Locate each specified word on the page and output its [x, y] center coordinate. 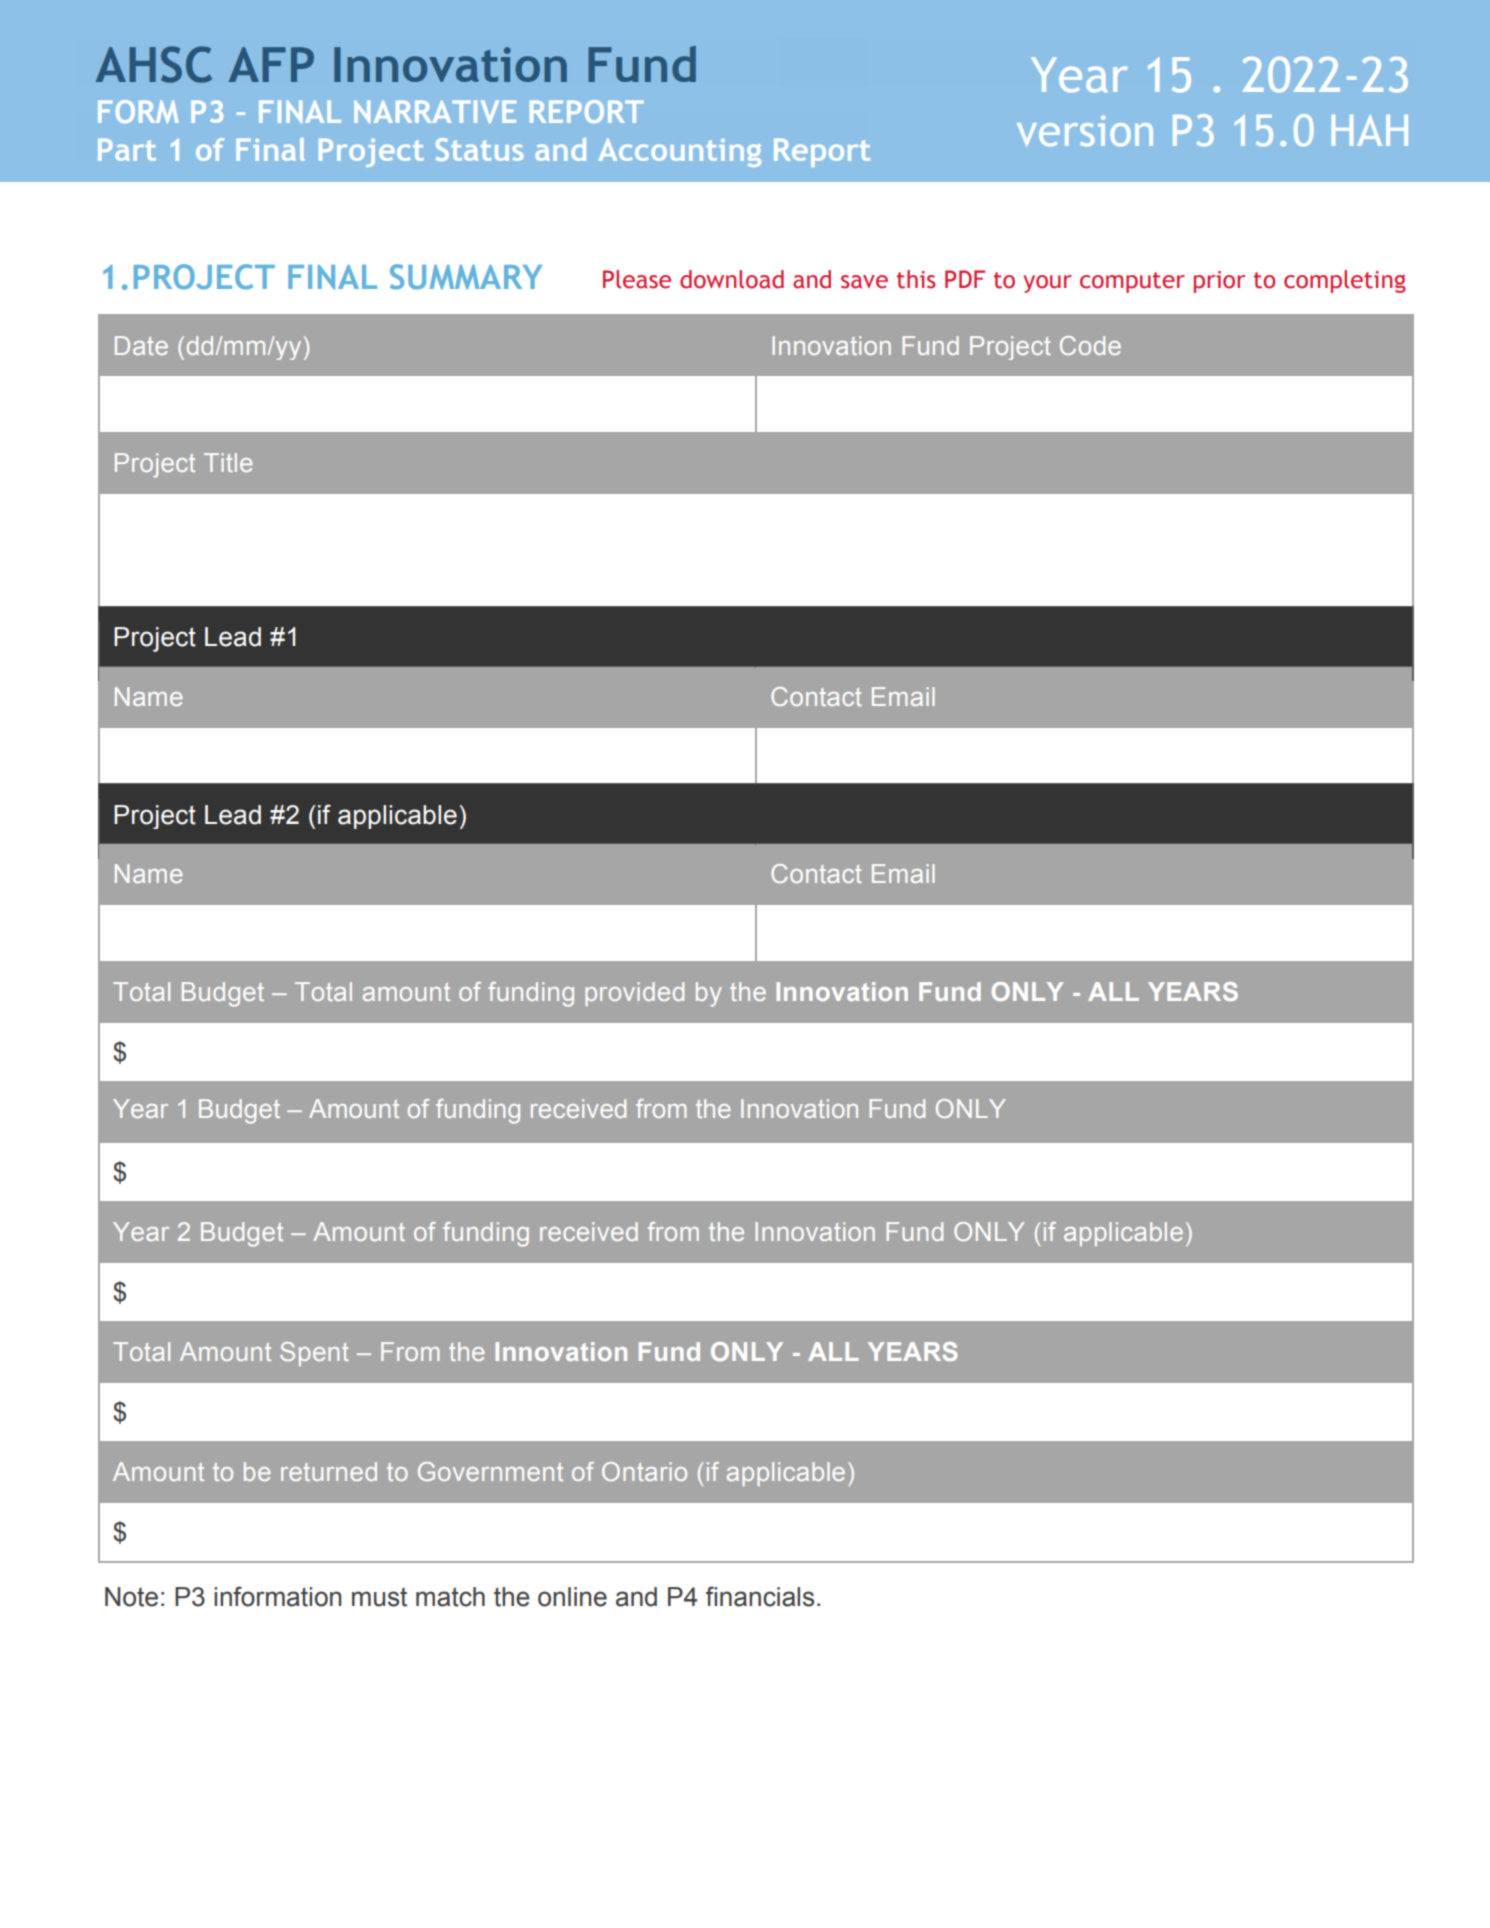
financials [760, 1596]
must [379, 1597]
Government [490, 1471]
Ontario [644, 1471]
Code [1090, 345]
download [732, 279]
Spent [314, 1354]
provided [634, 994]
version [1085, 130]
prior [1219, 282]
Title [228, 462]
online [572, 1597]
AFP [271, 64]
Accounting [679, 152]
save [864, 282]
